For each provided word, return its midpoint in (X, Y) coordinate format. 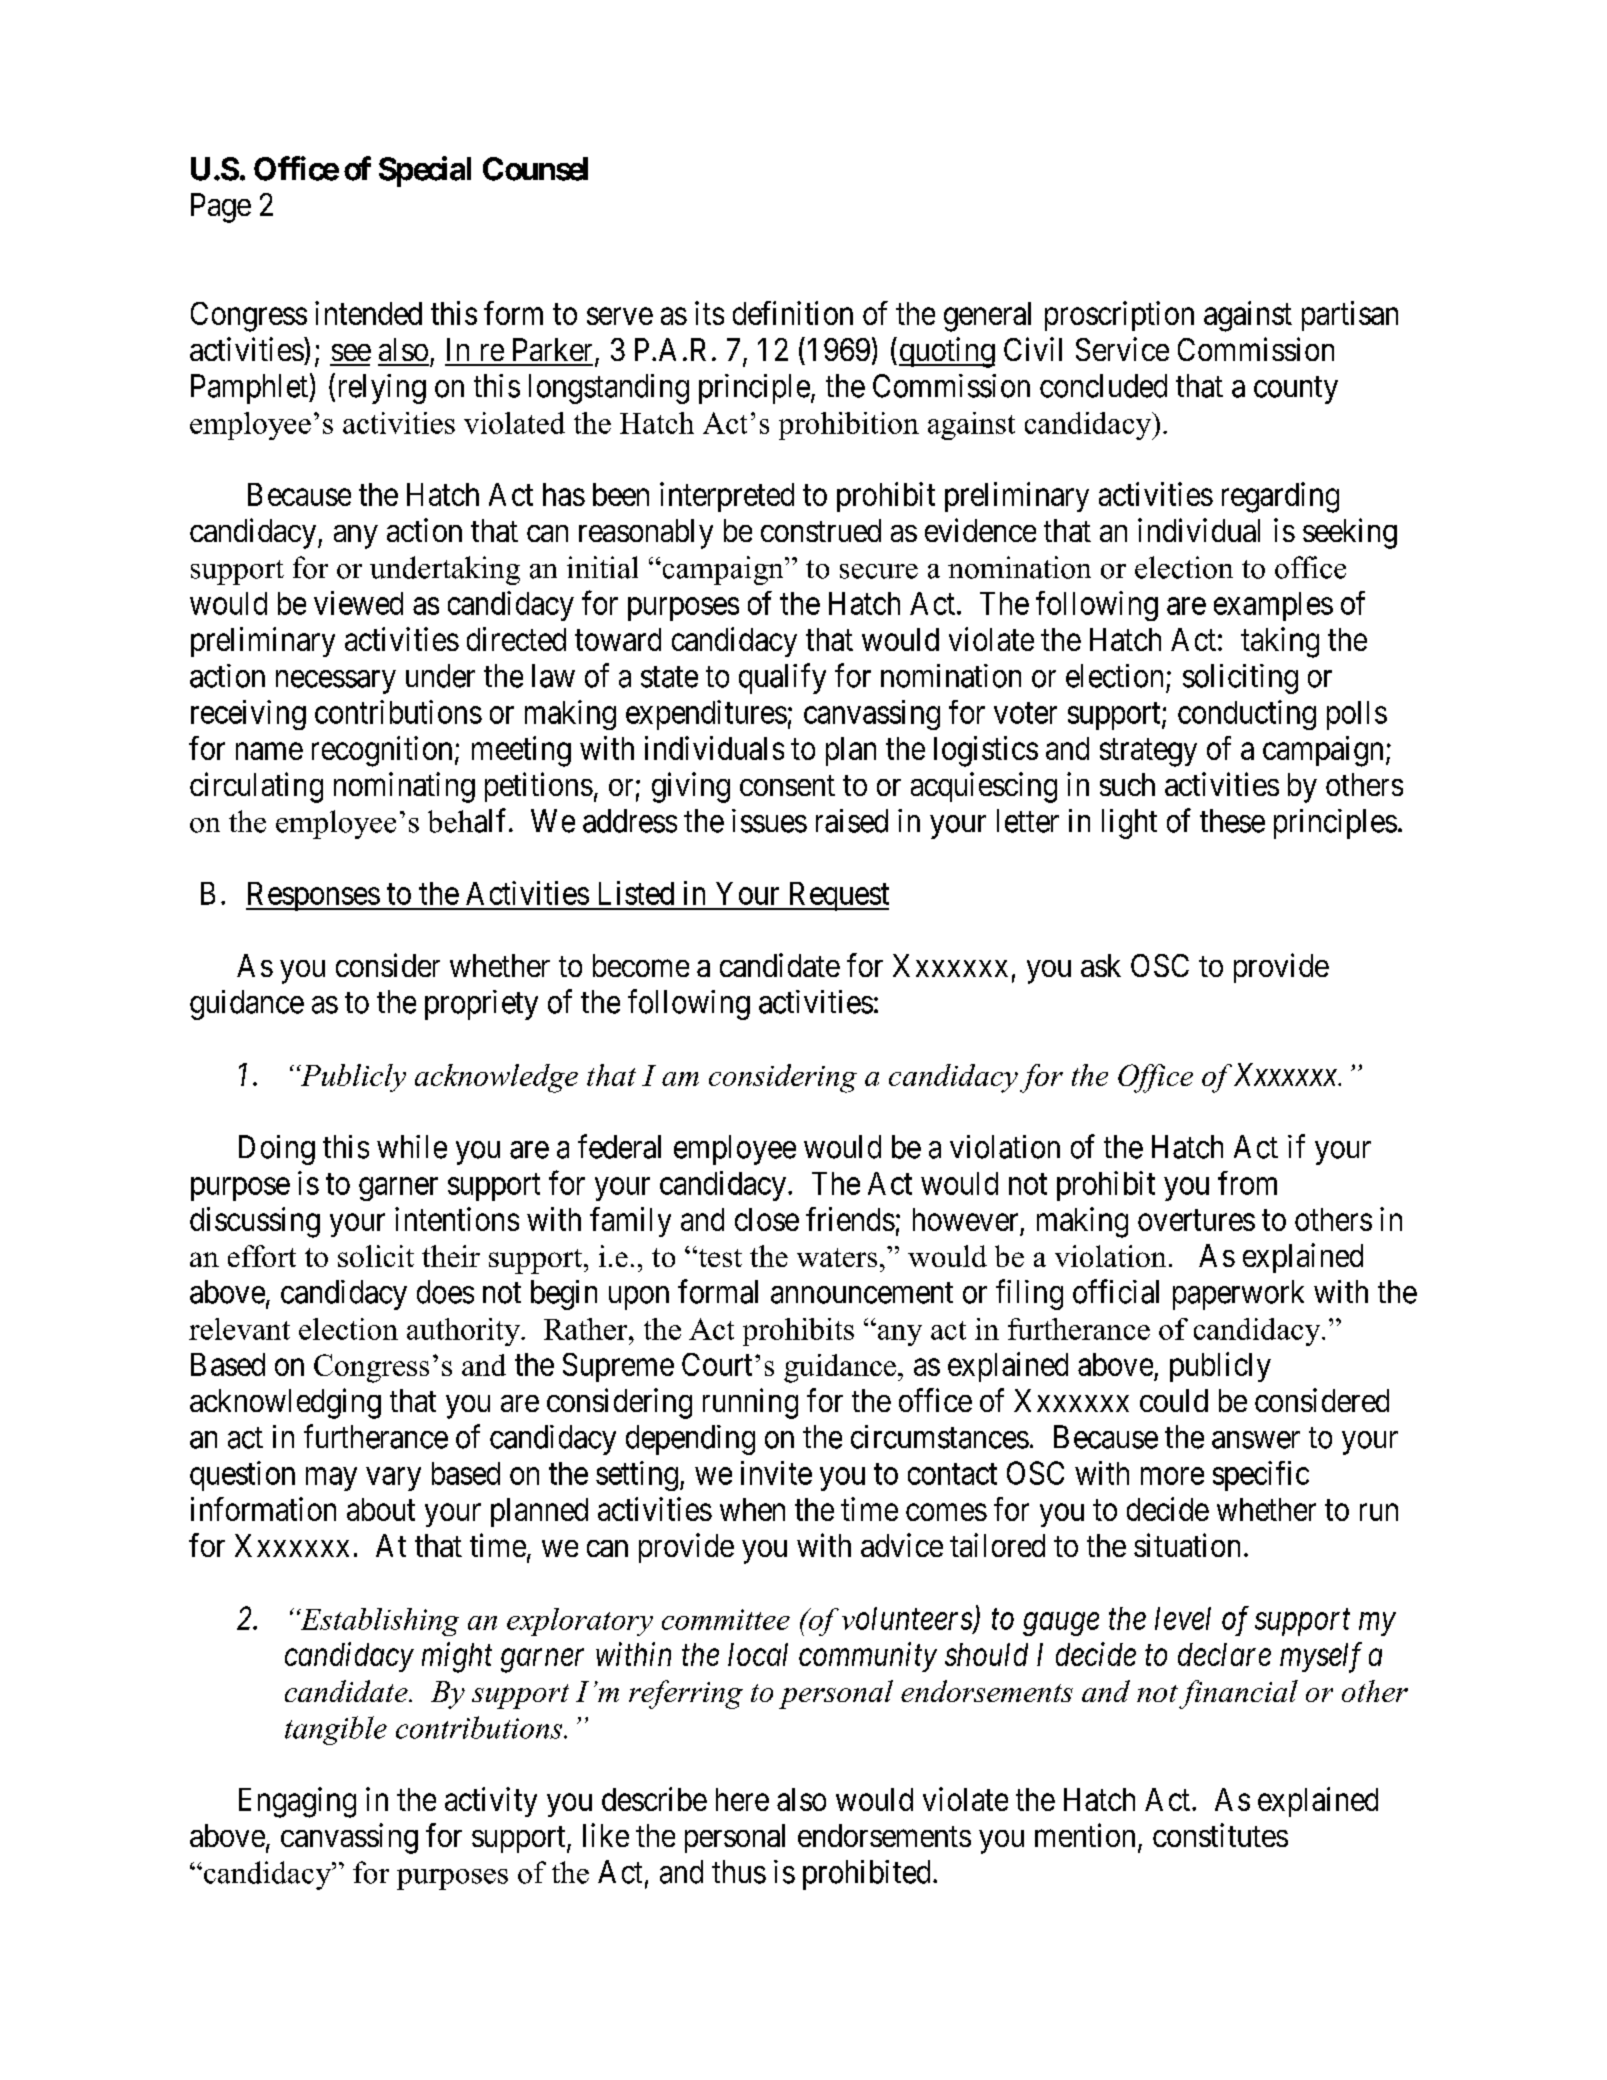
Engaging (297, 1802)
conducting (1247, 715)
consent (787, 785)
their (451, 1256)
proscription (1119, 316)
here (742, 1799)
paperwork (1238, 1295)
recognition (382, 751)
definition (793, 313)
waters (837, 1257)
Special (425, 171)
